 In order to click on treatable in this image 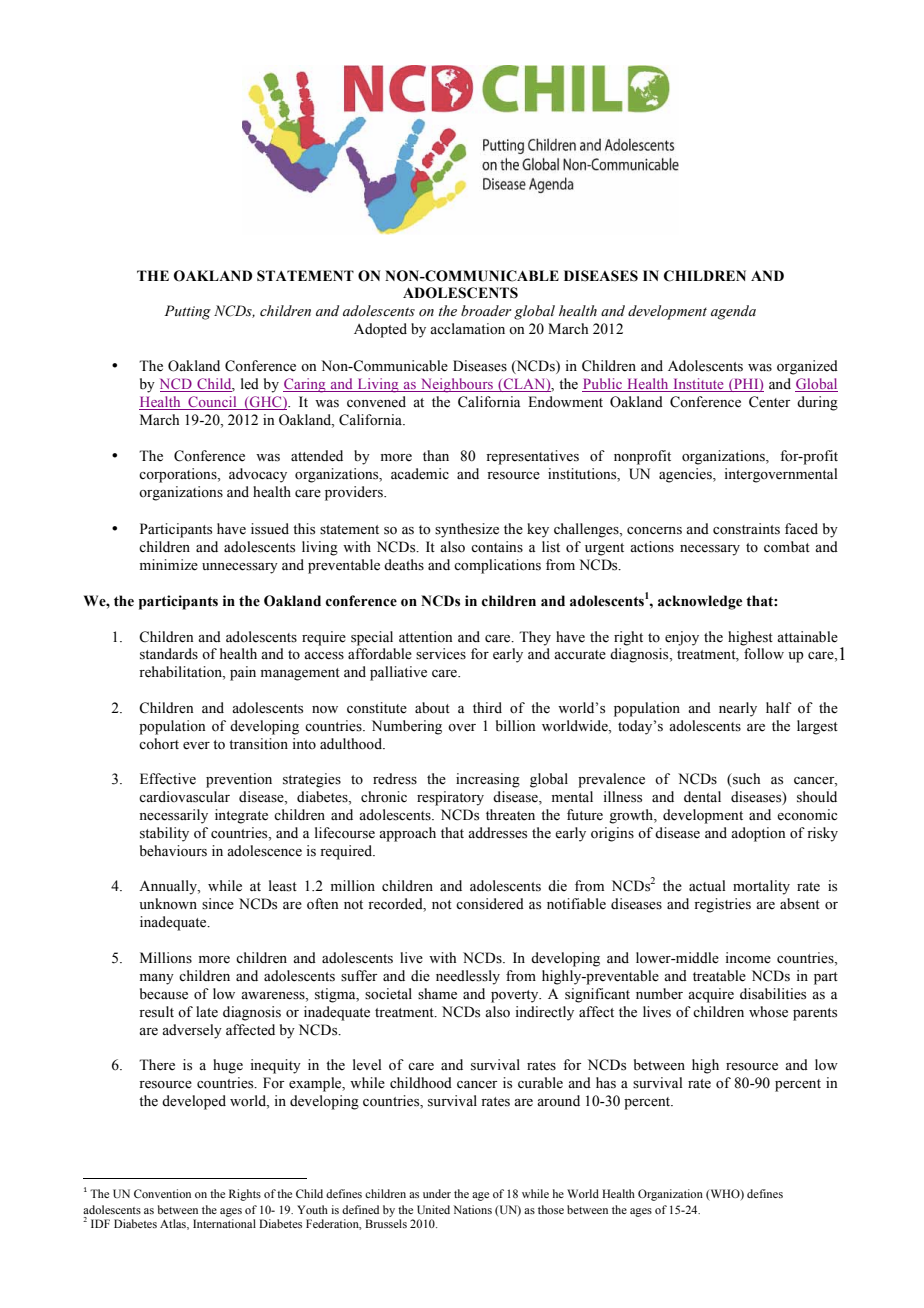, I will do `click(719, 976)`.
